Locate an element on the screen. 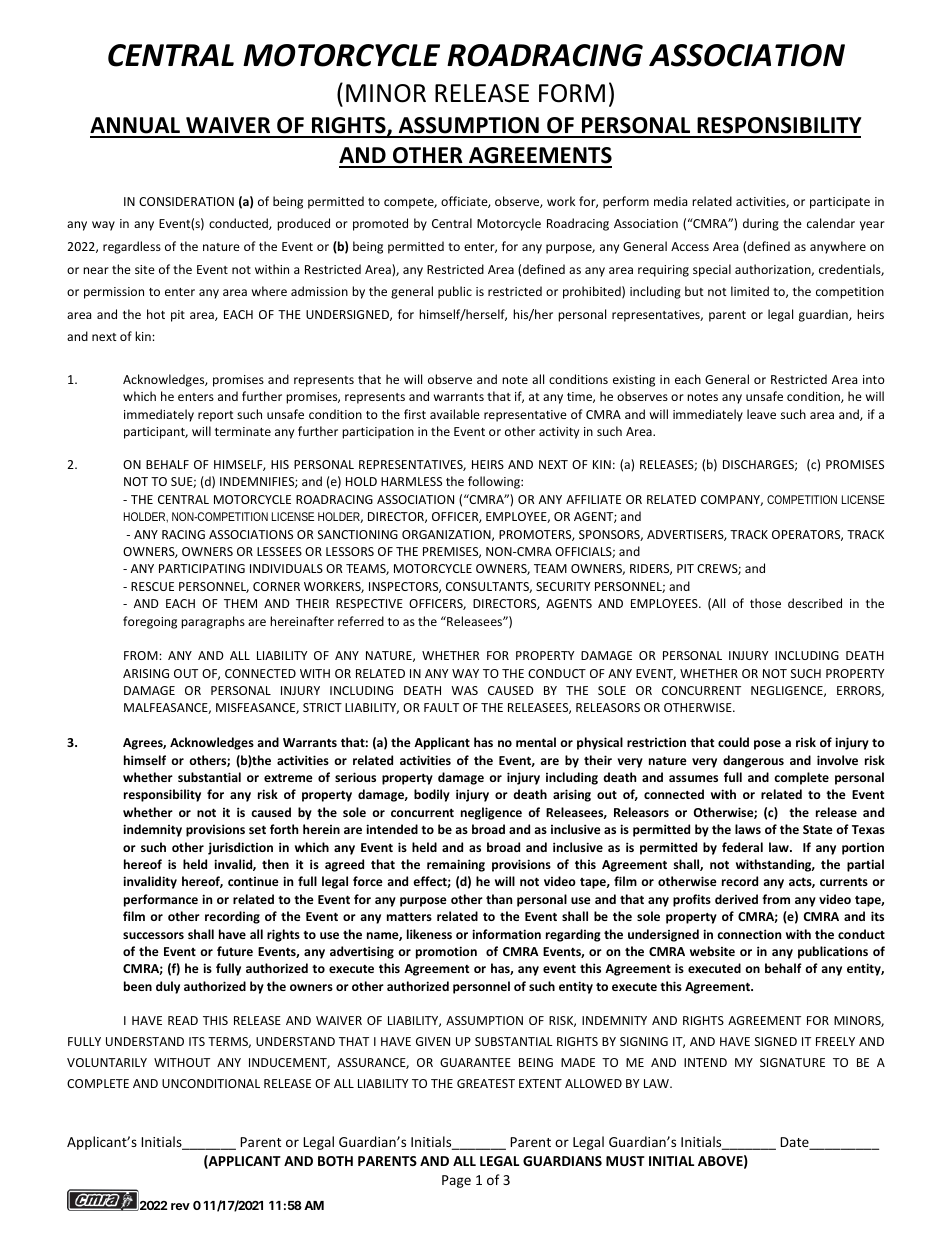 This screenshot has width=952, height=1233. during is located at coordinates (761, 224).
